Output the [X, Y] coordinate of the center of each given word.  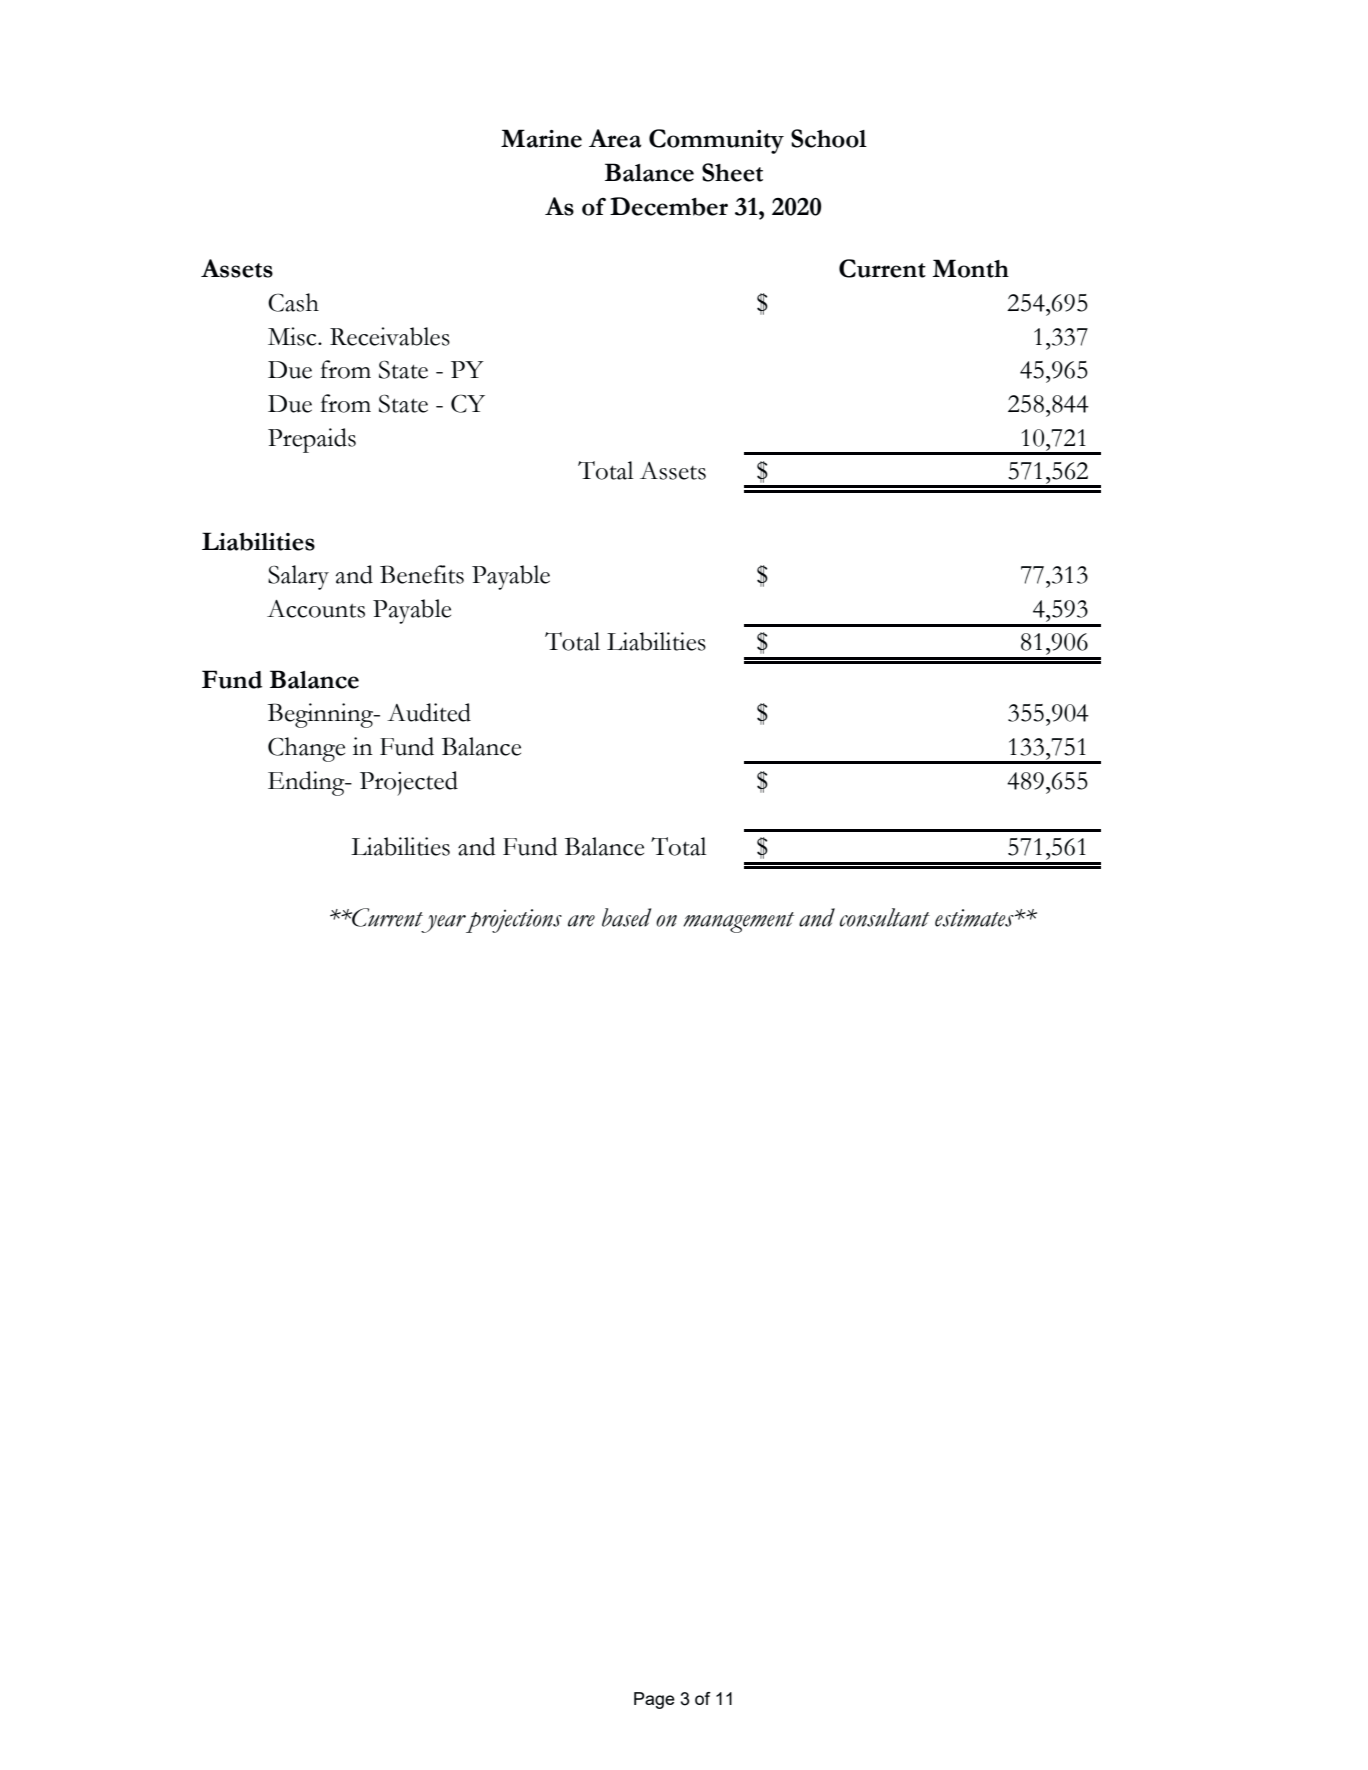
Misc [293, 336]
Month [970, 268]
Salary [298, 577]
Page [654, 1700]
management [738, 922]
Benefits [422, 574]
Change [306, 749]
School [829, 138]
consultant [885, 917]
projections [514, 921]
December [669, 206]
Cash [293, 302]
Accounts [316, 609]
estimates [975, 918]
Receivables [390, 336]
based [626, 917]
